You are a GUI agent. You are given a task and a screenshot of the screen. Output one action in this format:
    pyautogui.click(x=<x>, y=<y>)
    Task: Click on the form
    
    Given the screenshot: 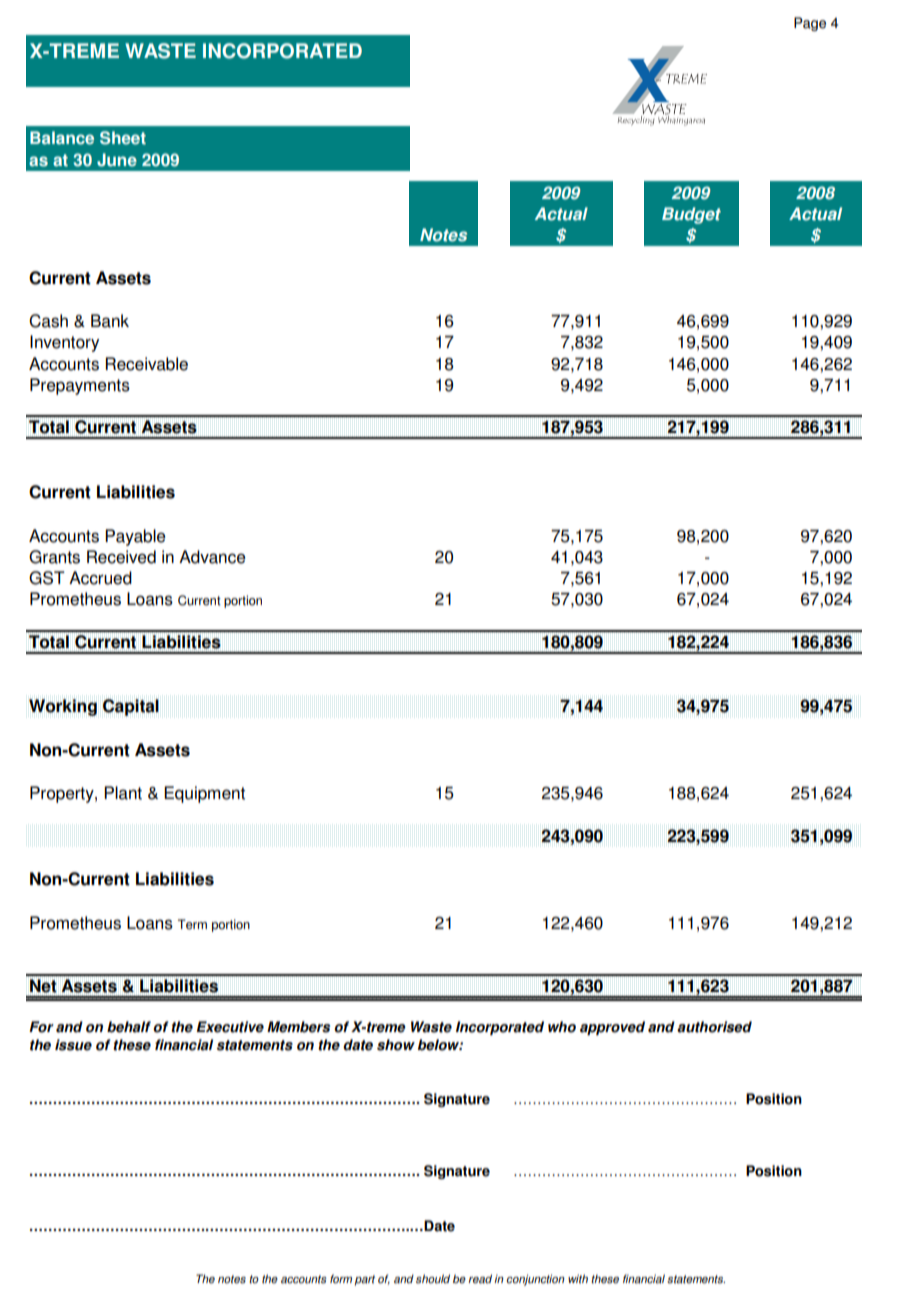 What is the action you would take?
    pyautogui.click(x=341, y=1279)
